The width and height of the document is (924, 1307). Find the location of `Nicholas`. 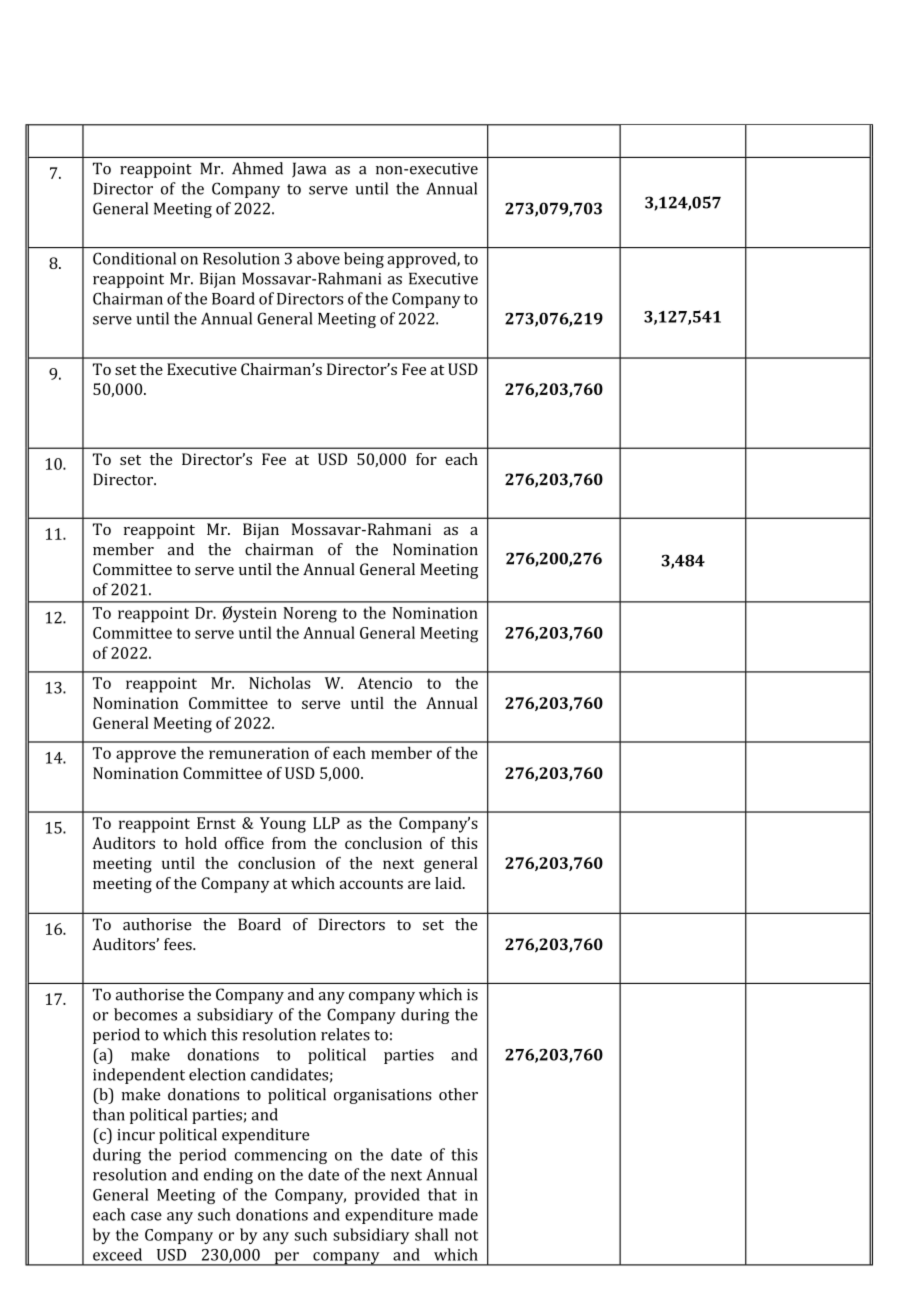

Nicholas is located at coordinates (280, 682).
